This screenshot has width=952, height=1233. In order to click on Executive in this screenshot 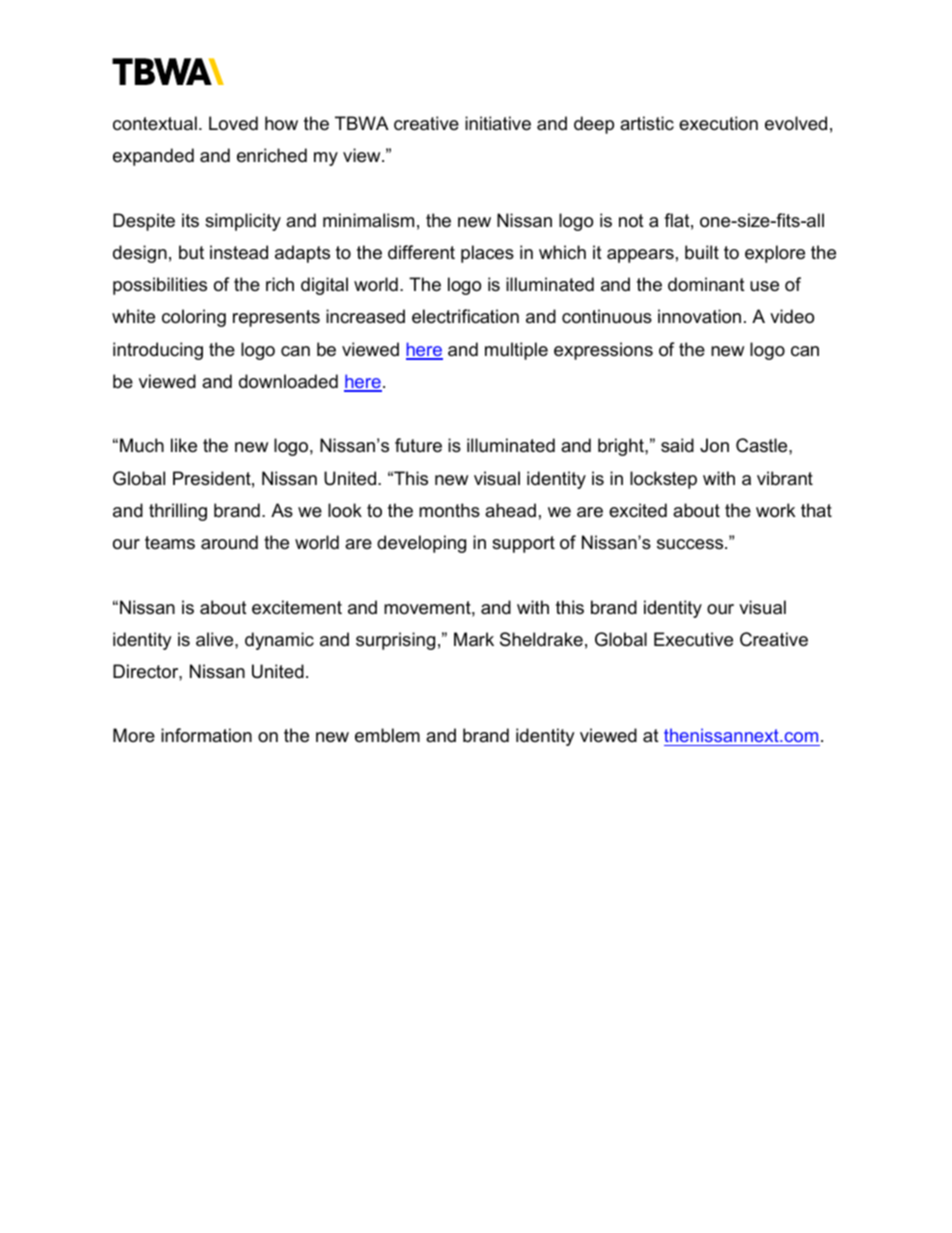, I will do `click(693, 639)`.
